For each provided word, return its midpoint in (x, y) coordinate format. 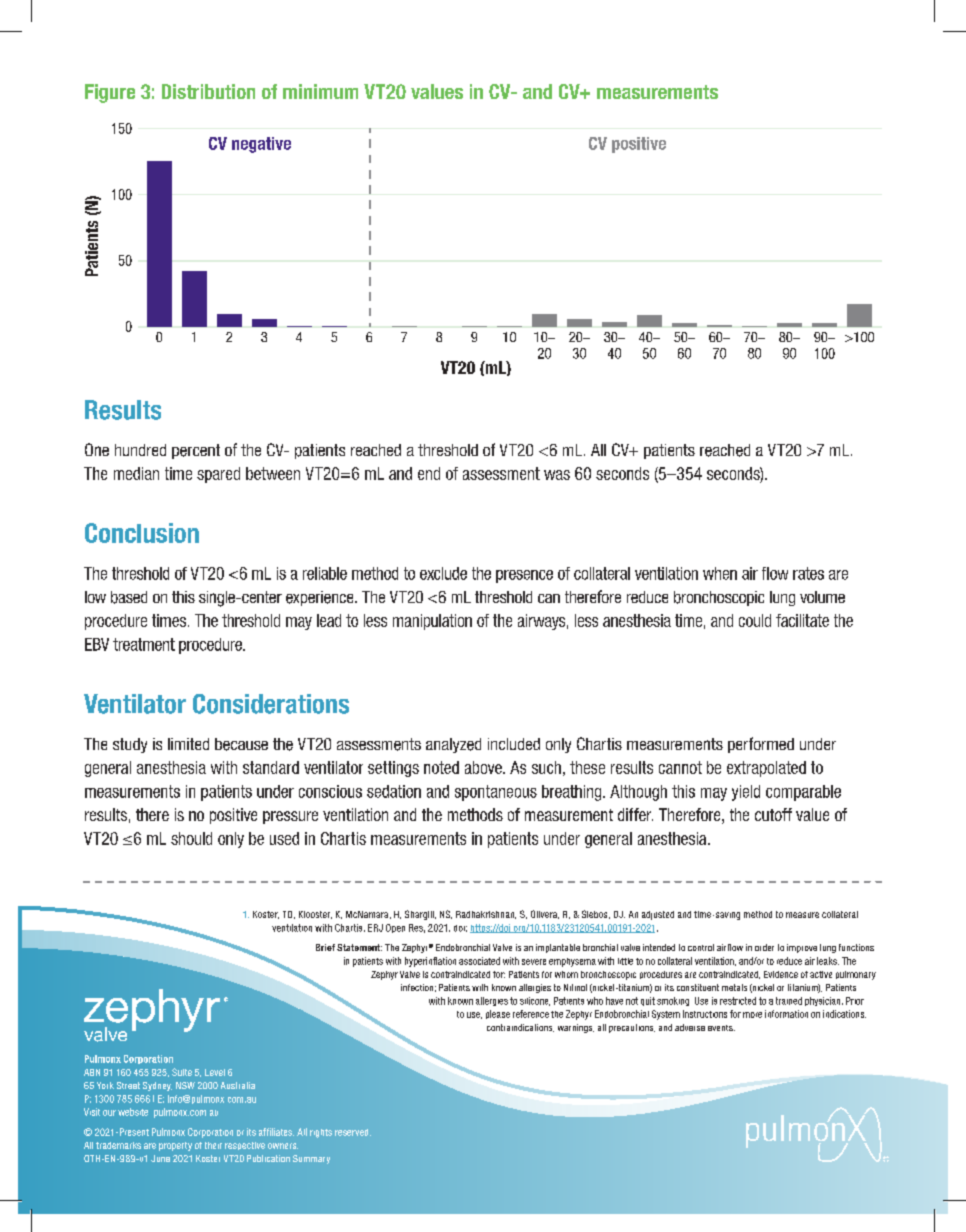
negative (261, 145)
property (175, 1146)
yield (746, 793)
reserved (353, 1132)
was (557, 475)
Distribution (208, 91)
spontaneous (496, 793)
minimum (320, 91)
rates (808, 573)
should (191, 838)
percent (196, 451)
